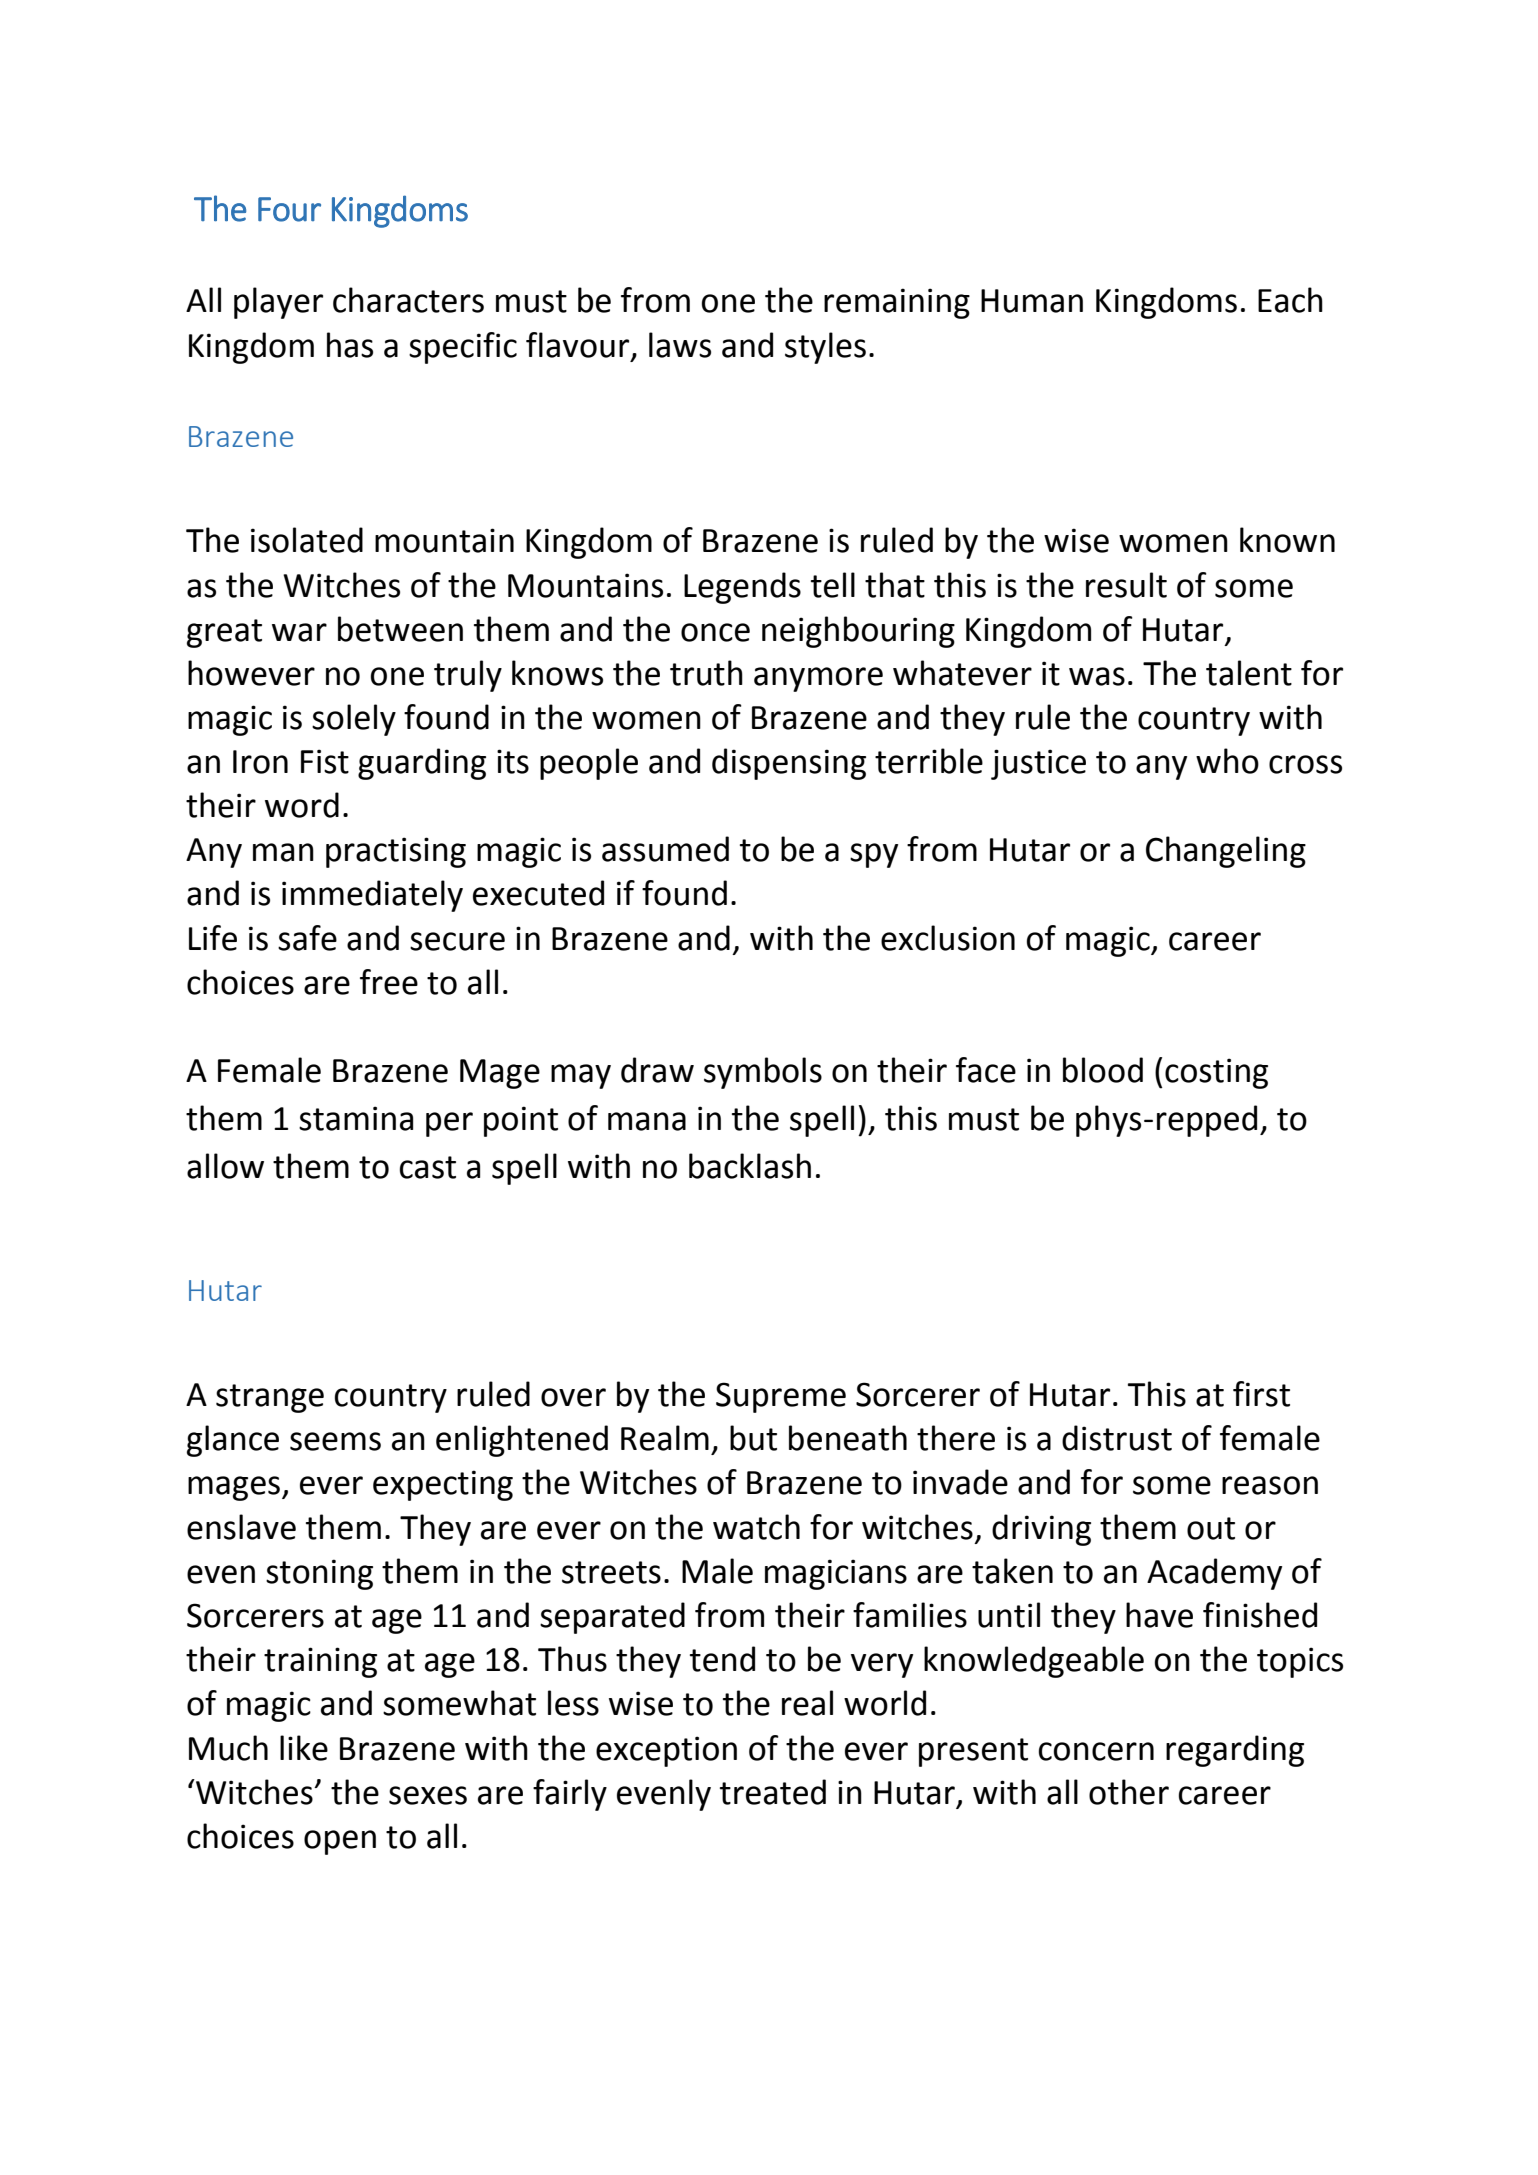 This page has height=2175, width=1538. What do you see at coordinates (1227, 761) in the page?
I see `who` at bounding box center [1227, 761].
